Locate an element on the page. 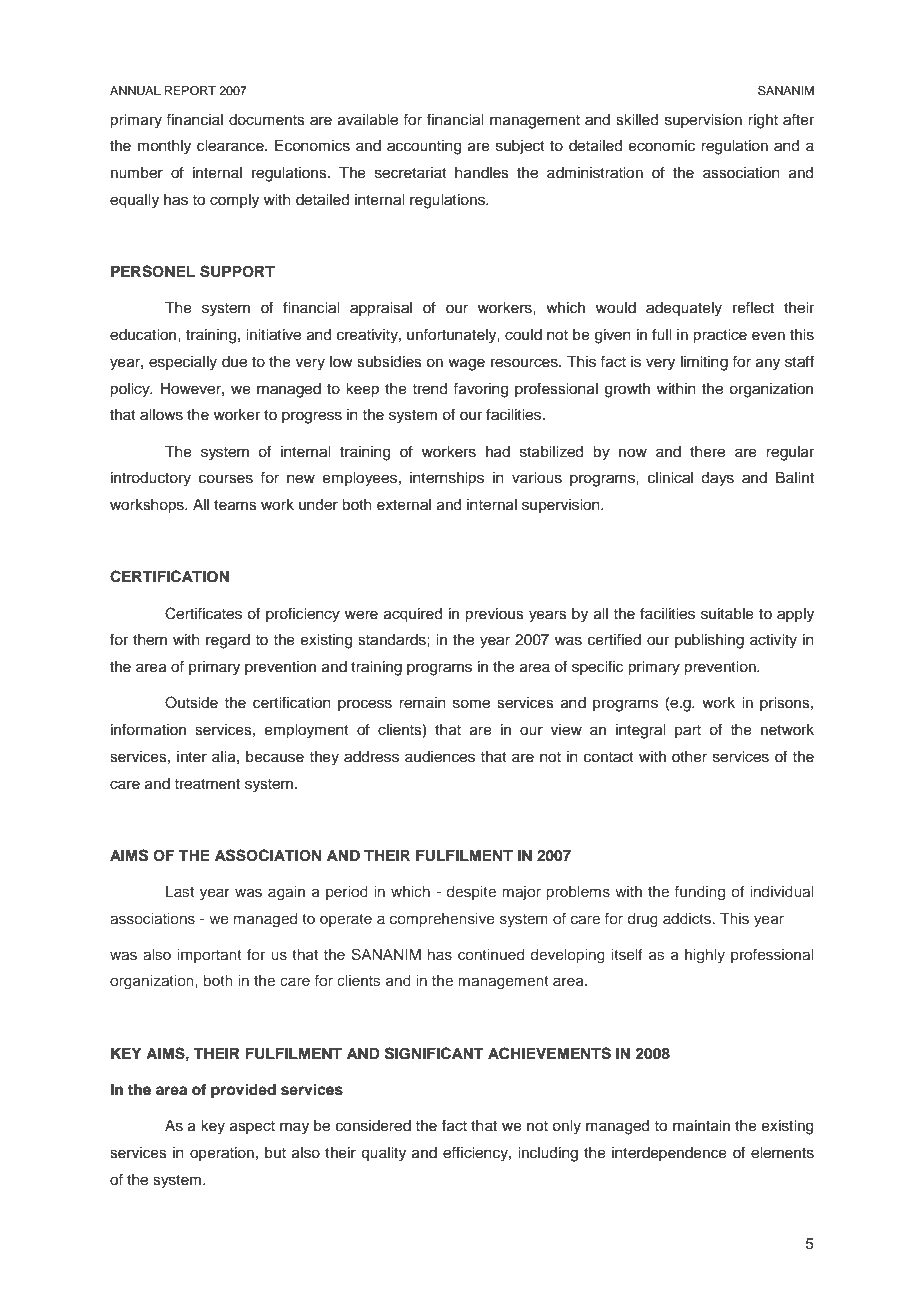 This page has height=1308, width=924. quality is located at coordinates (383, 1154).
